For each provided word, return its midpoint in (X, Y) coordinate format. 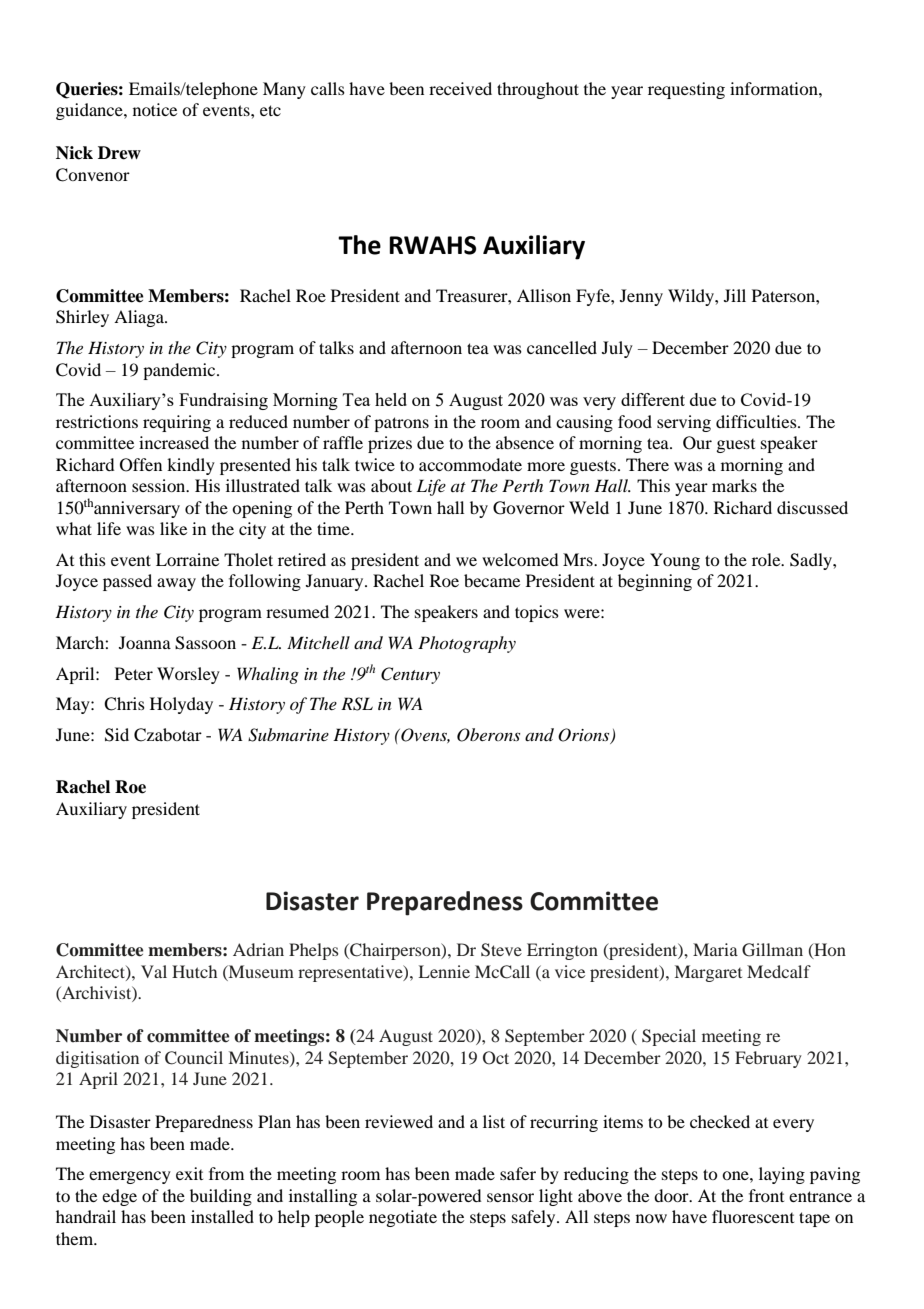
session (160, 485)
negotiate (403, 1218)
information (775, 88)
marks (734, 485)
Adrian (258, 949)
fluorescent (753, 1216)
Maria (715, 949)
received (460, 88)
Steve (501, 950)
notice (155, 109)
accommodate (470, 464)
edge (119, 1197)
